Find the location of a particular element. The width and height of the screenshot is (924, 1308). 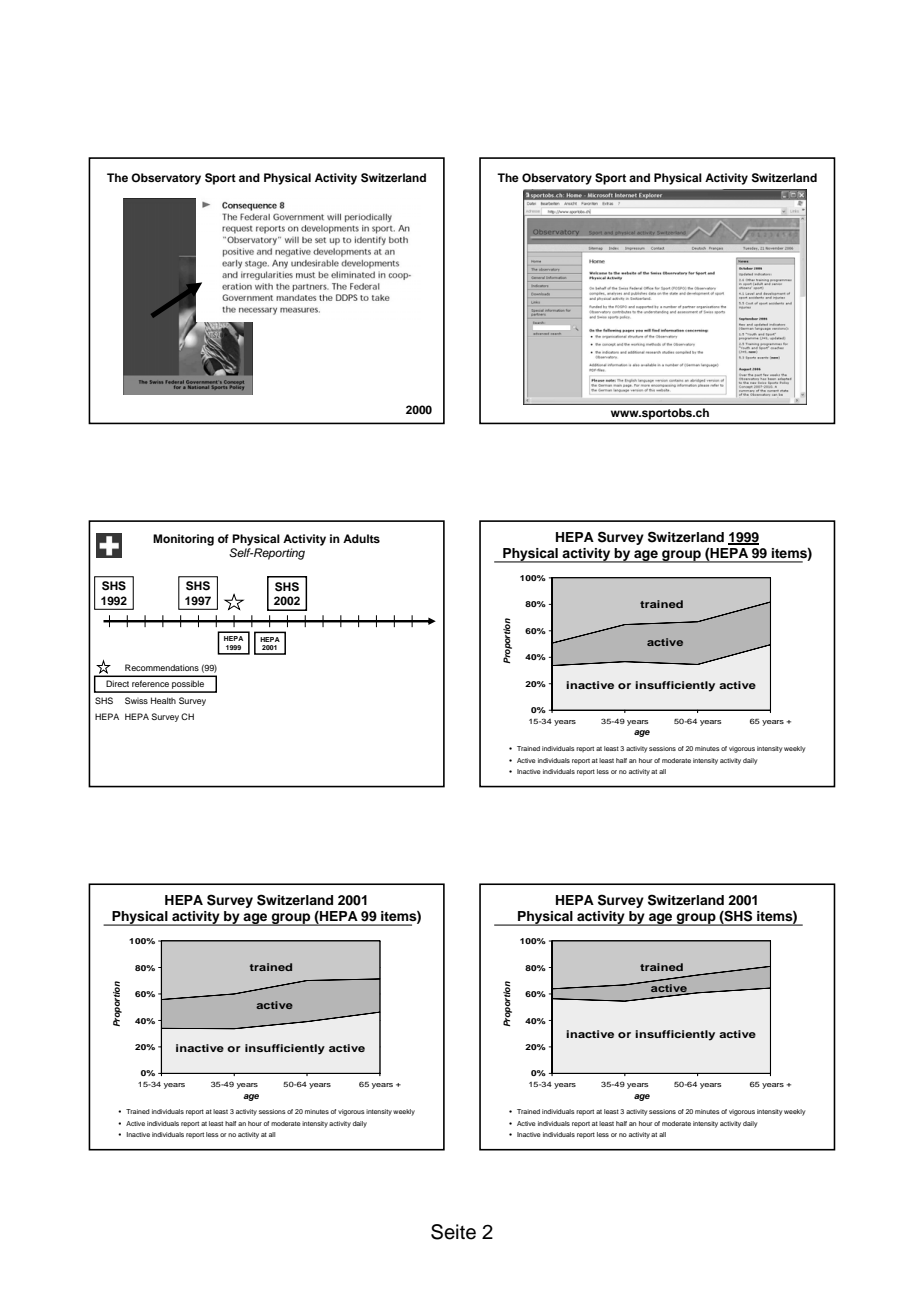

Direct is located at coordinates (117, 683).
